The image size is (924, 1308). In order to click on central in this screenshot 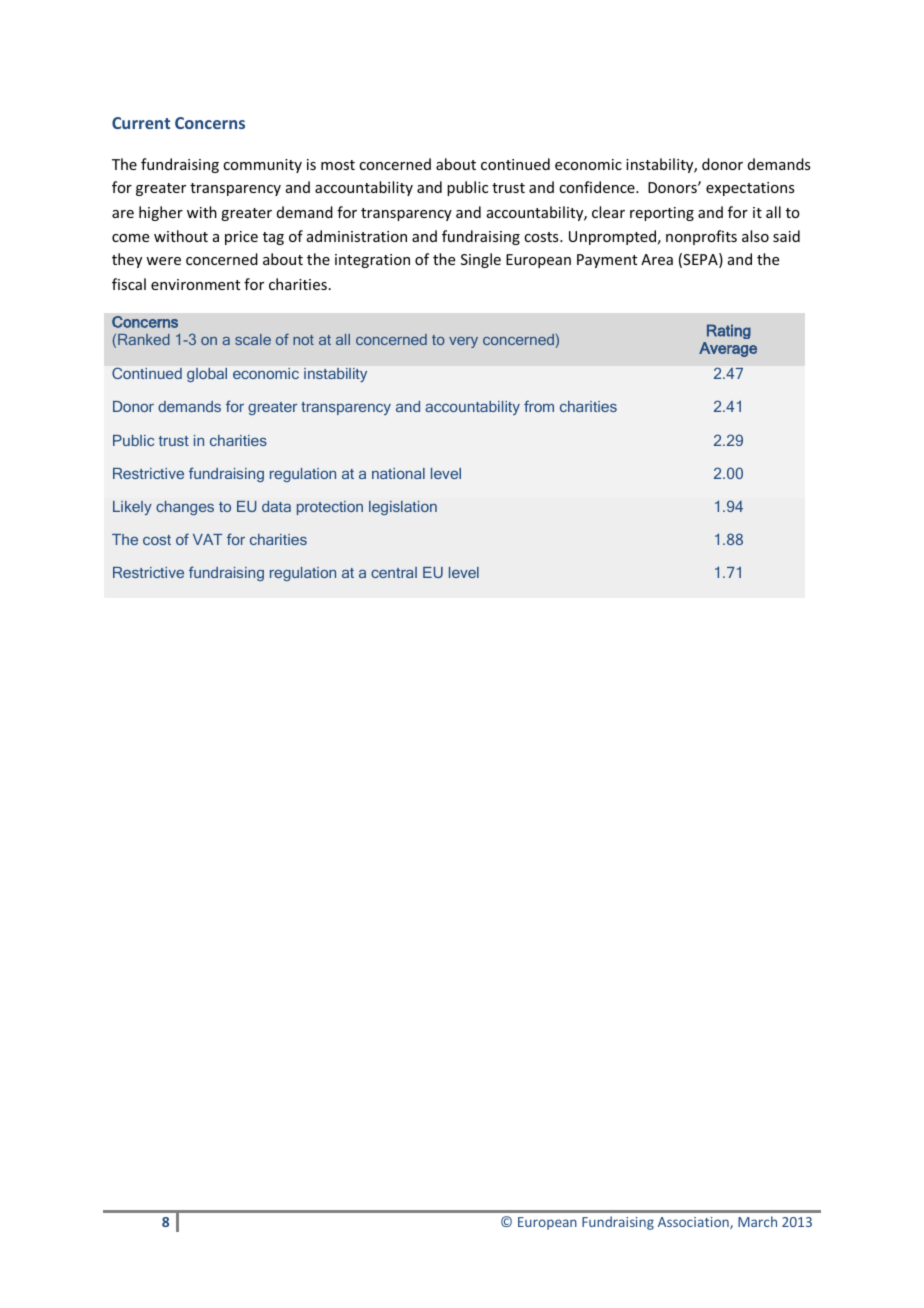, I will do `click(394, 572)`.
